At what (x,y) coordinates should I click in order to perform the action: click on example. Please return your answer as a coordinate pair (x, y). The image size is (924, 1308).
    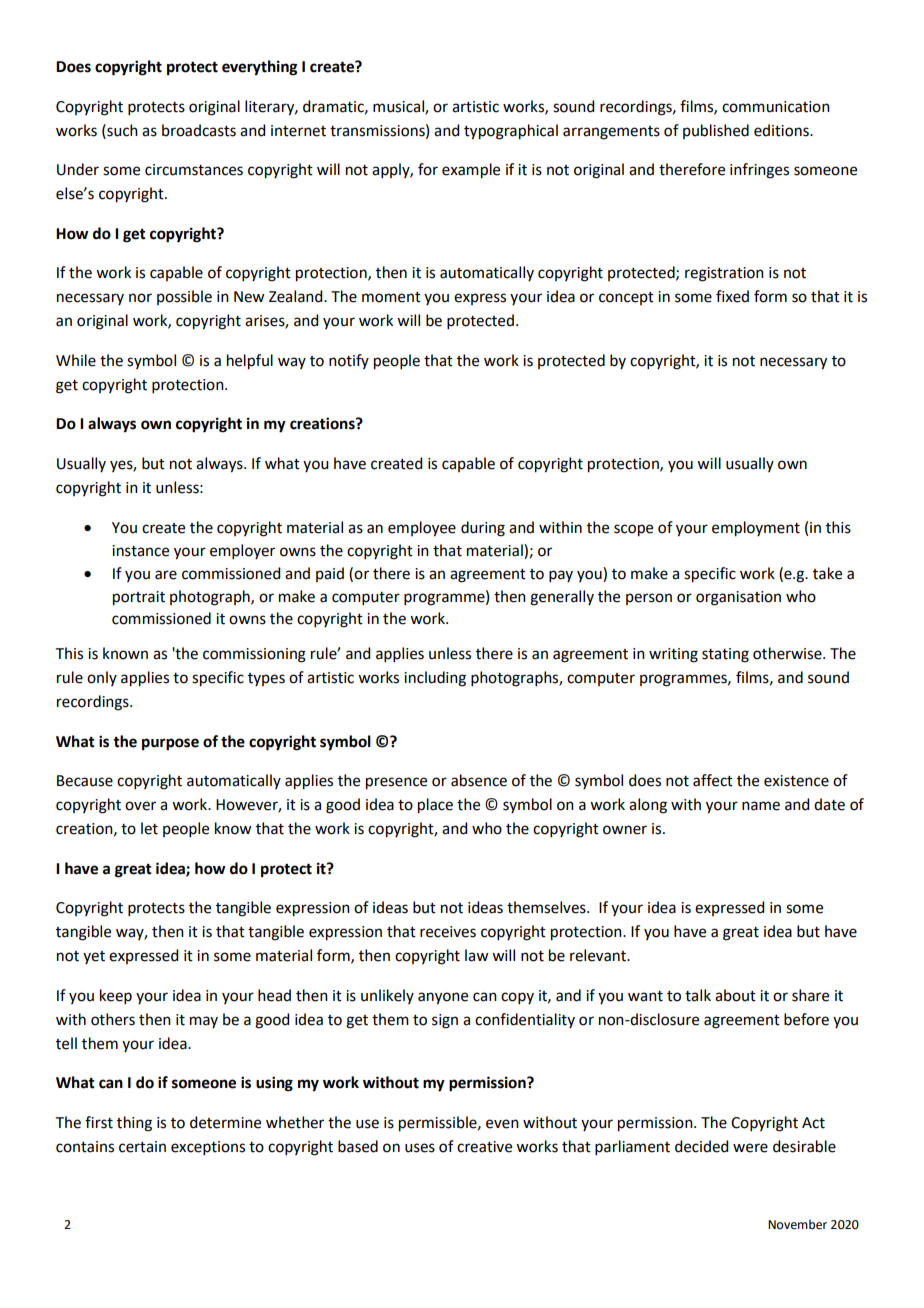
    Looking at the image, I should click on (471, 171).
